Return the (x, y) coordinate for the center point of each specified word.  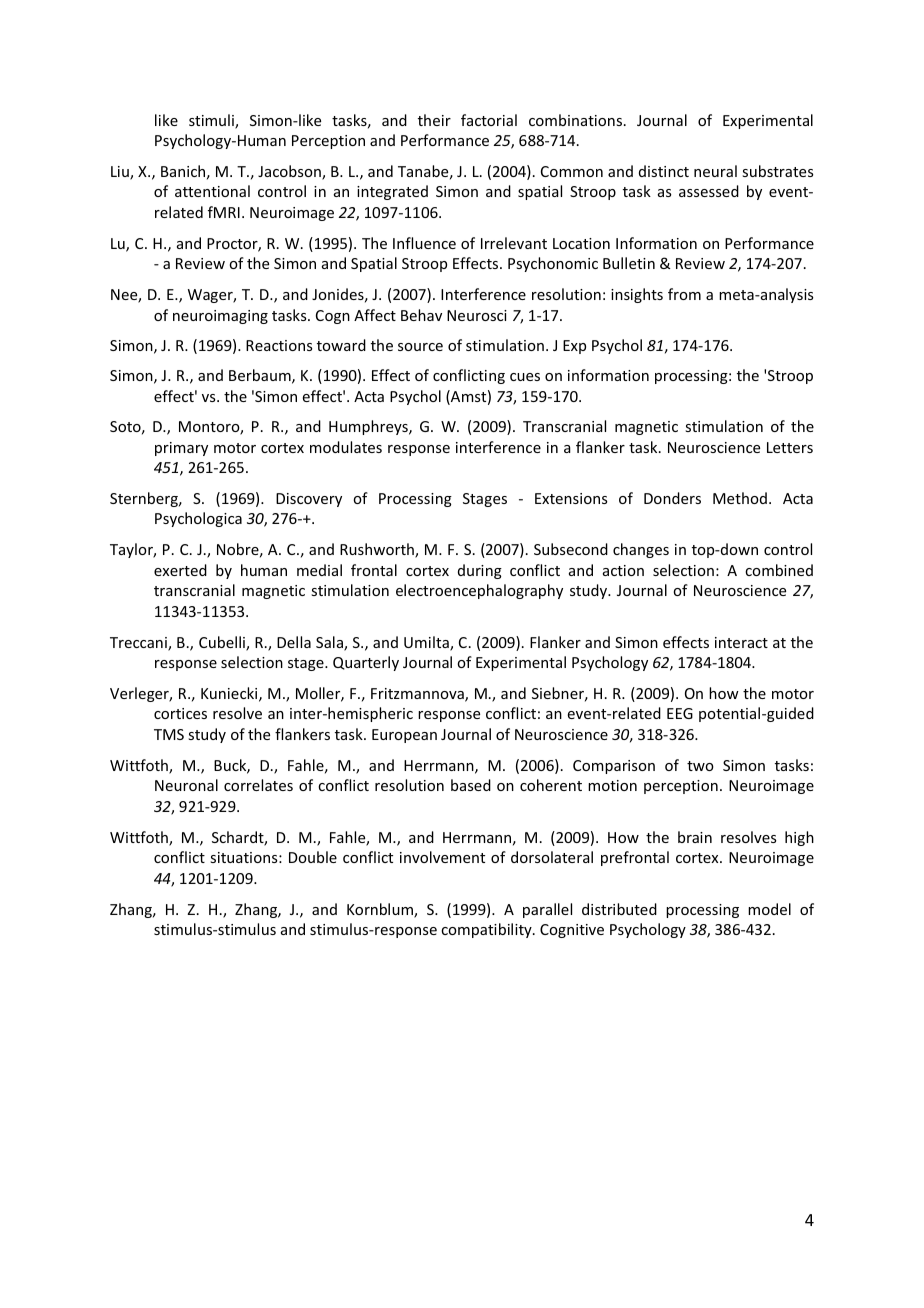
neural (715, 171)
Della (294, 642)
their (434, 120)
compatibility (487, 930)
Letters (790, 447)
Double (313, 857)
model (769, 909)
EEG (680, 713)
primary (181, 449)
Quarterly (366, 663)
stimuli (212, 121)
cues (525, 377)
